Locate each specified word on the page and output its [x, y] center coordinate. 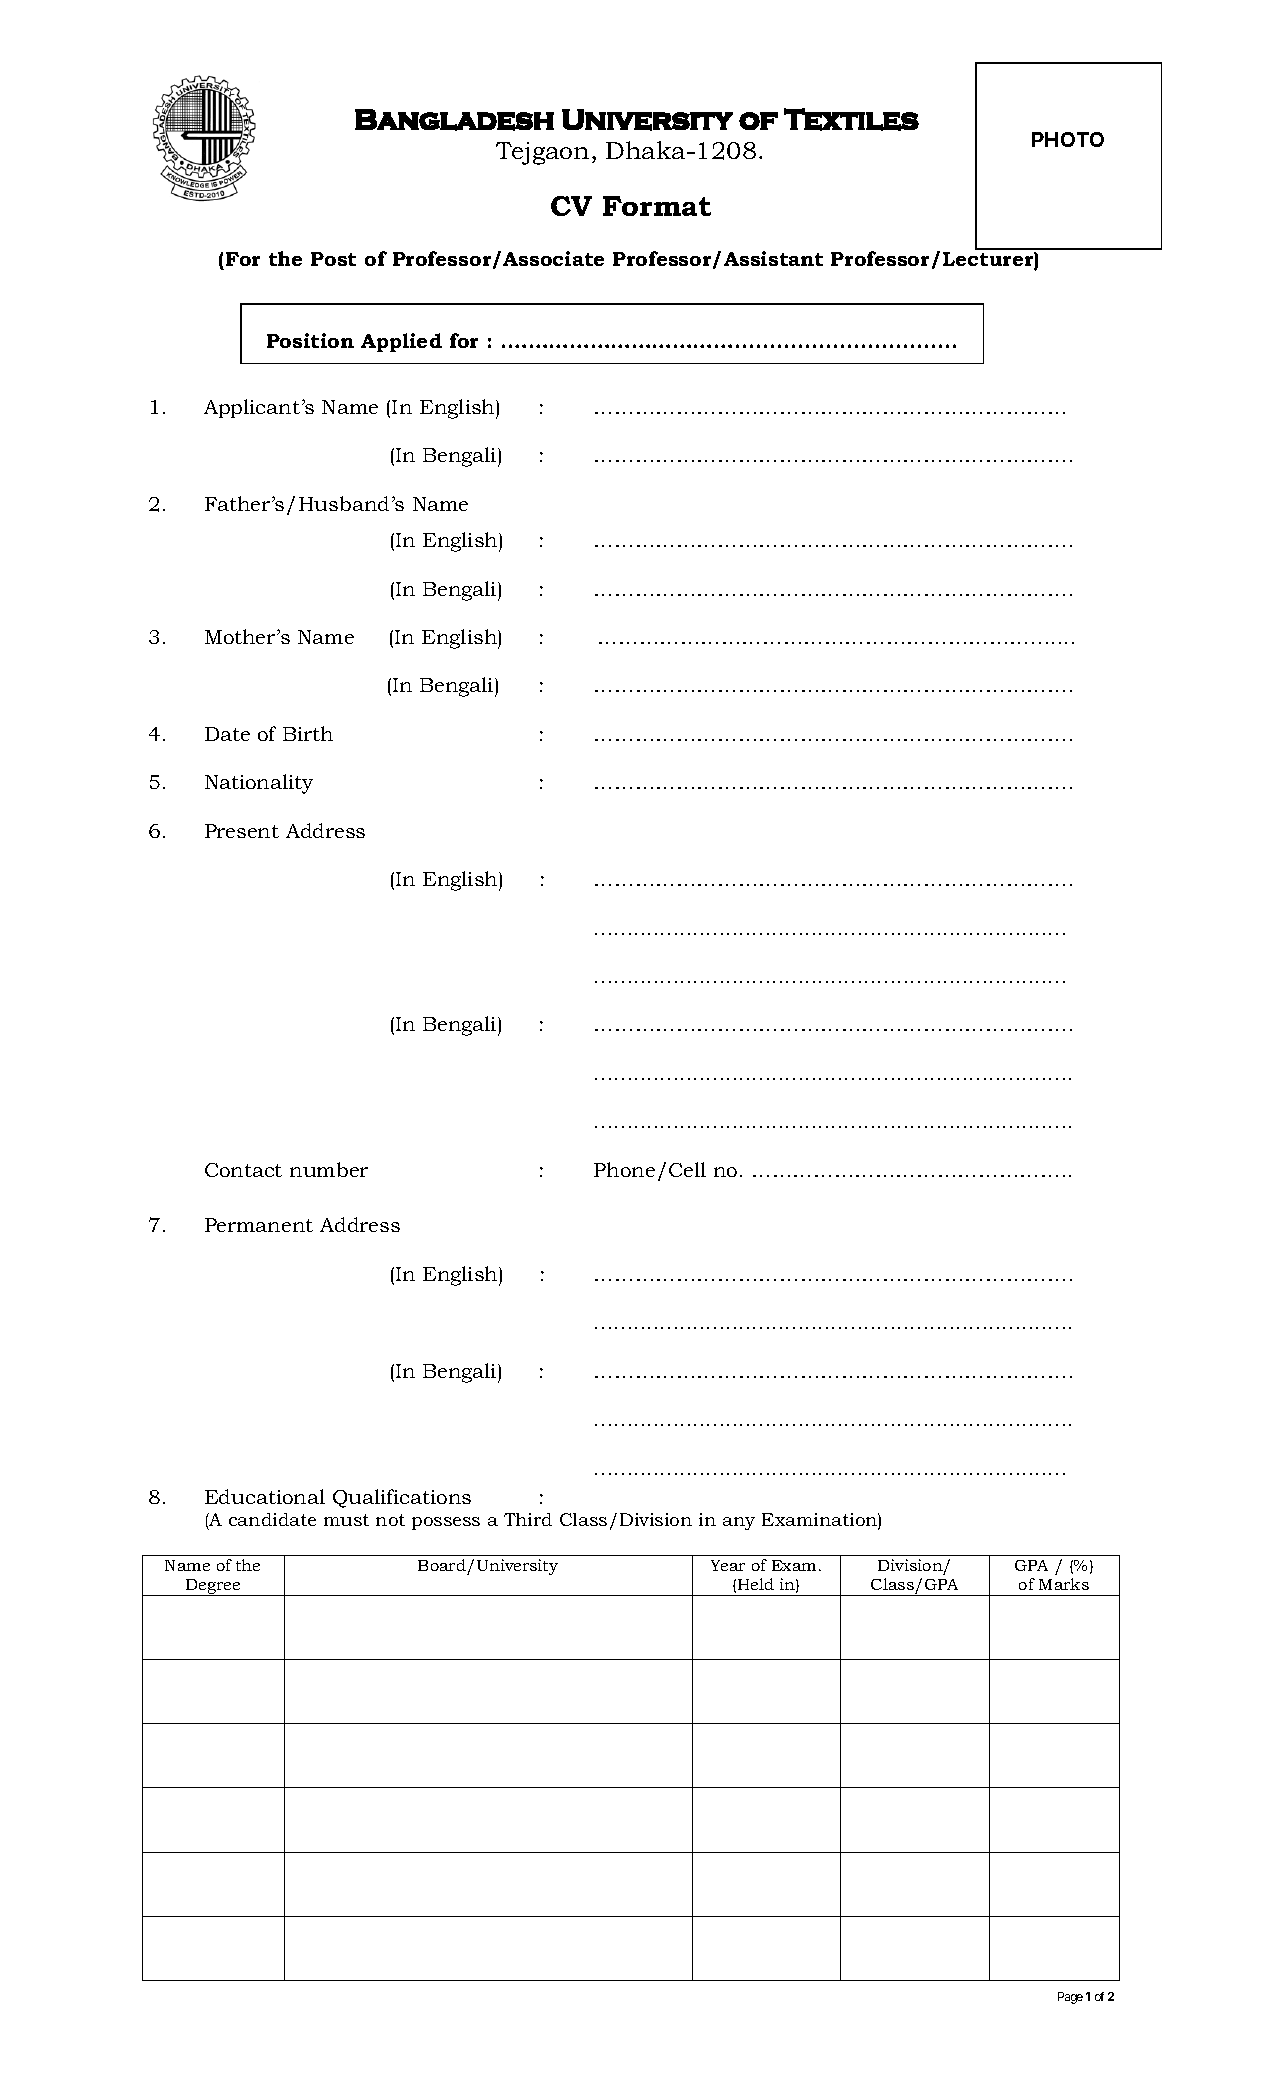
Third [528, 1519]
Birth [308, 733]
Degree [213, 1587]
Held [756, 1584]
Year [728, 1565]
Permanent [259, 1225]
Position [310, 340]
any [739, 1523]
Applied [401, 342]
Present [242, 831]
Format [657, 206]
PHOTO [1068, 139]
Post [333, 259]
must [346, 1520]
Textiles [851, 119]
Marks [1064, 1584]
